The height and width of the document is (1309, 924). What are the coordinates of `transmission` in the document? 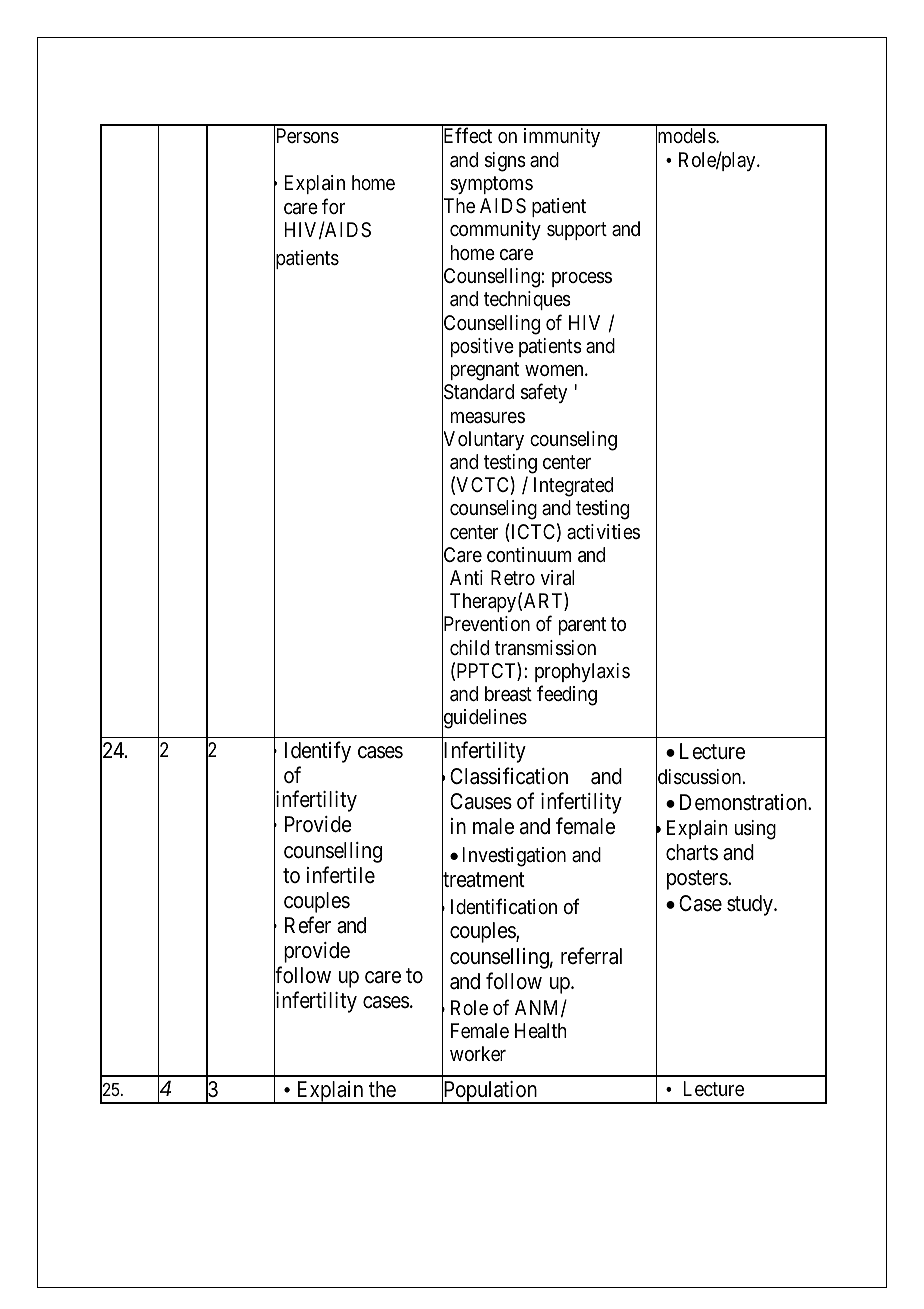 It's located at (545, 648).
